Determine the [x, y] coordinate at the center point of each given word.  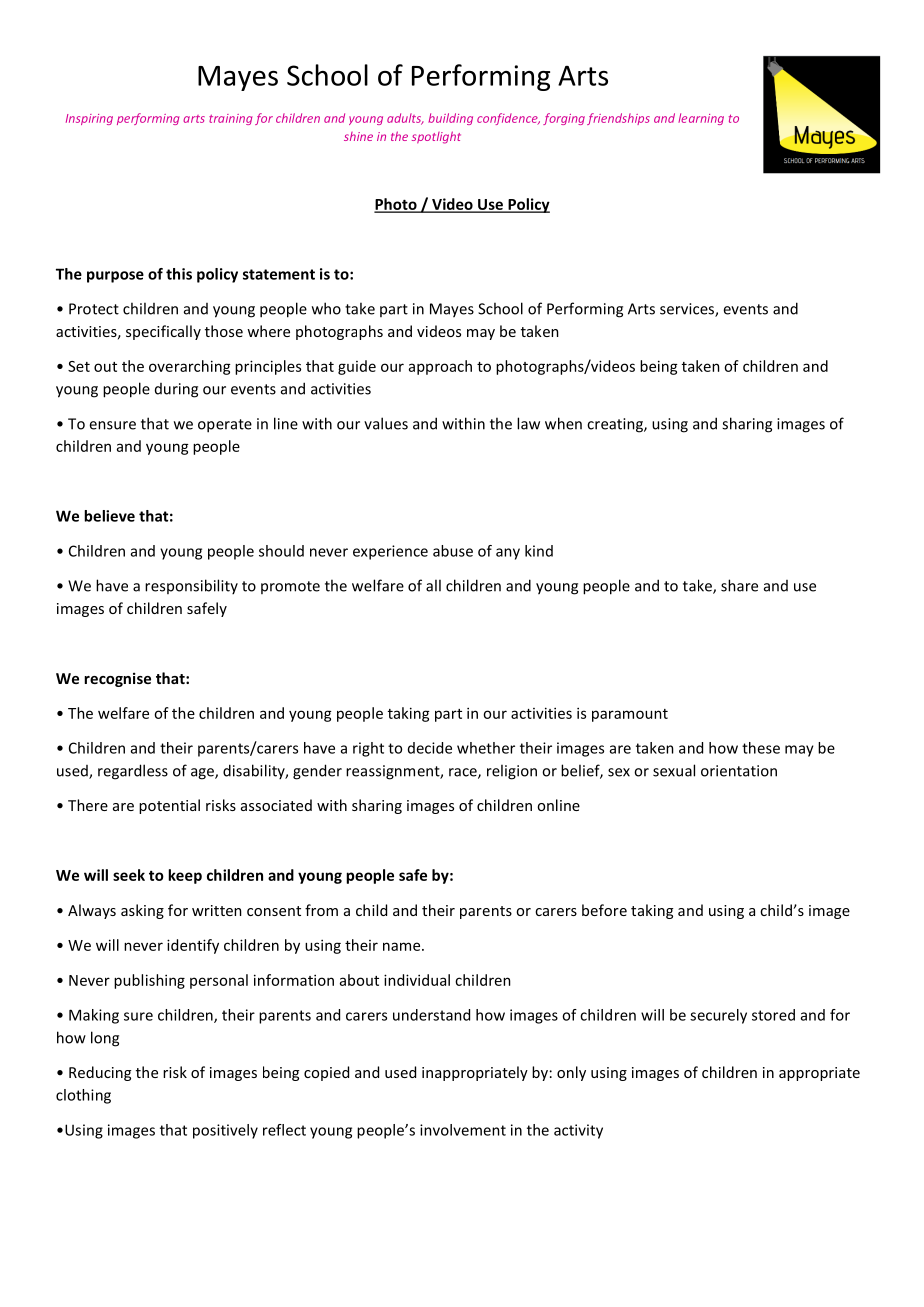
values [386, 423]
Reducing [100, 1073]
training [230, 119]
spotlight [436, 137]
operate [225, 426]
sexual [674, 770]
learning [701, 119]
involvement [463, 1130]
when [563, 423]
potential [169, 806]
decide [430, 748]
